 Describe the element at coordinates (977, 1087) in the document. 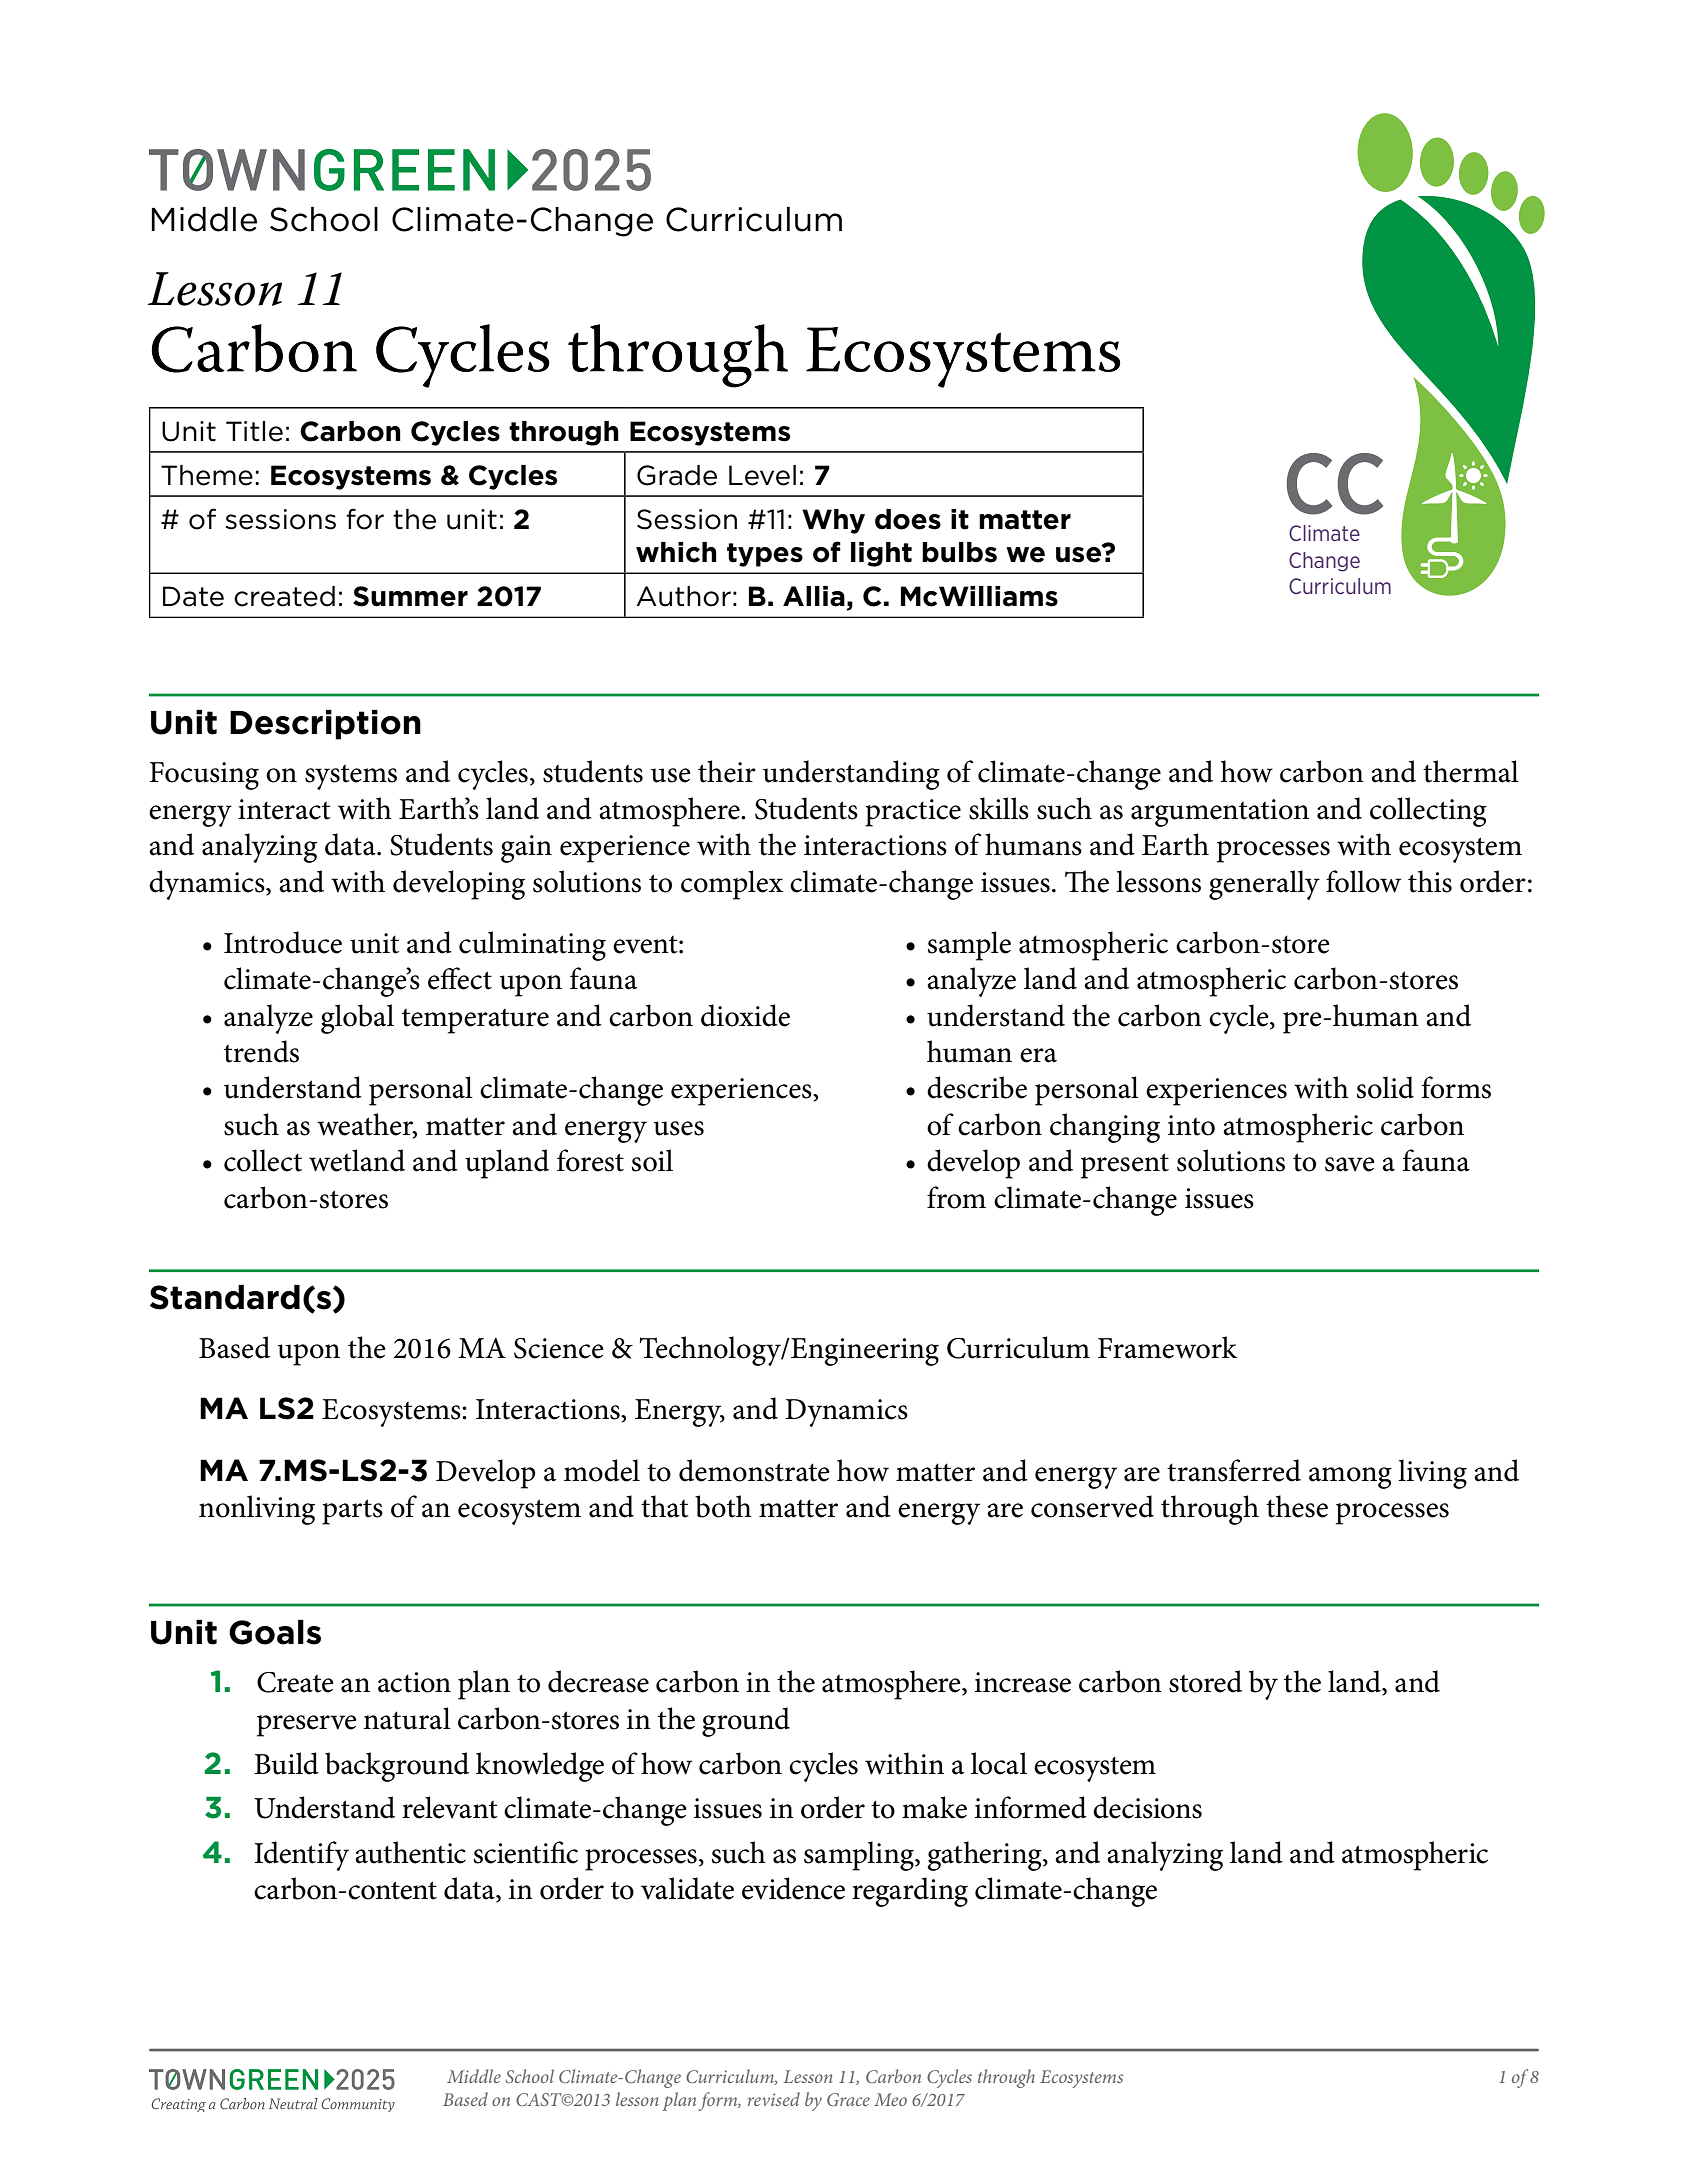

I see `describe` at that location.
